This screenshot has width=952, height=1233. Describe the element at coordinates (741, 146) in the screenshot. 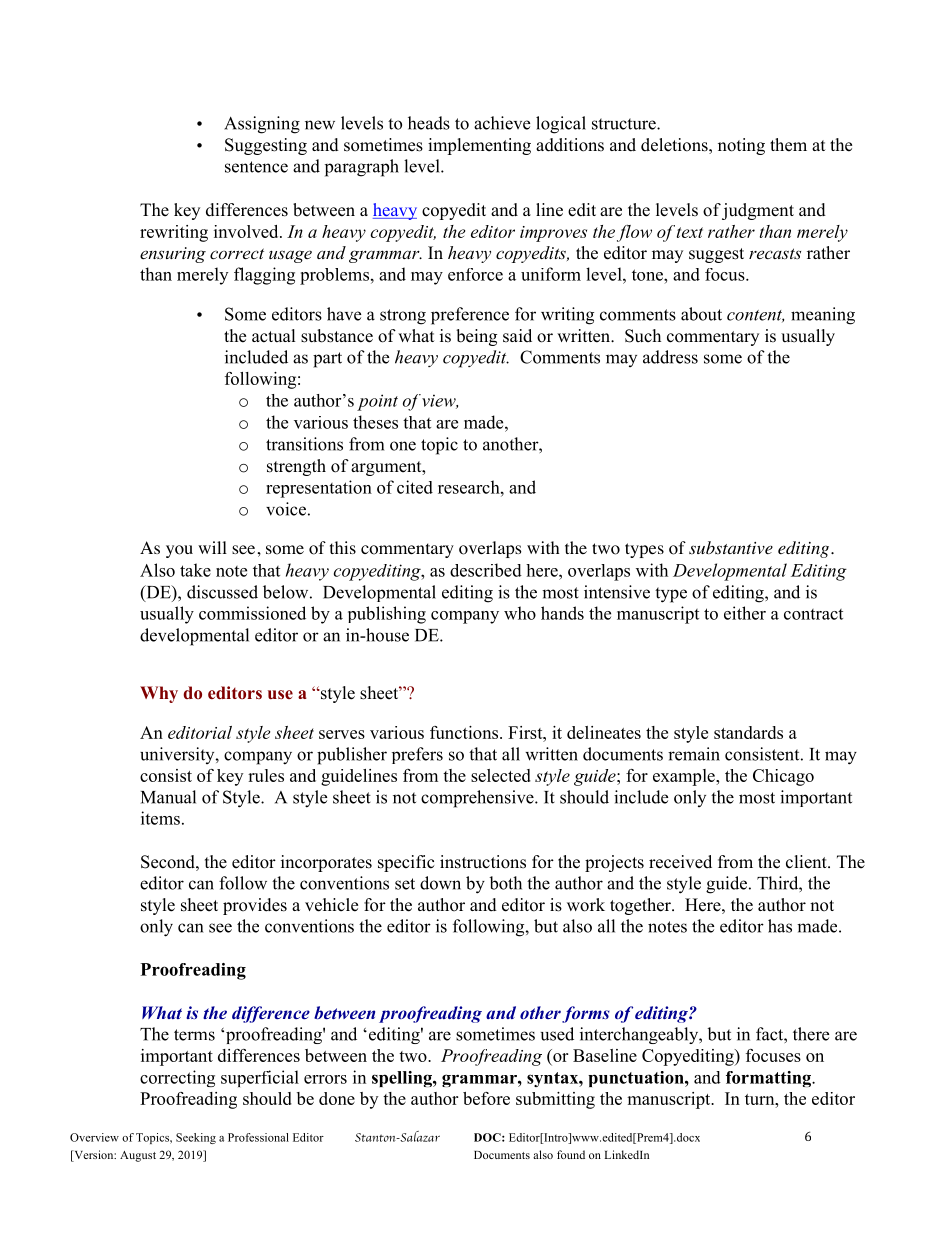

I see `noting` at that location.
